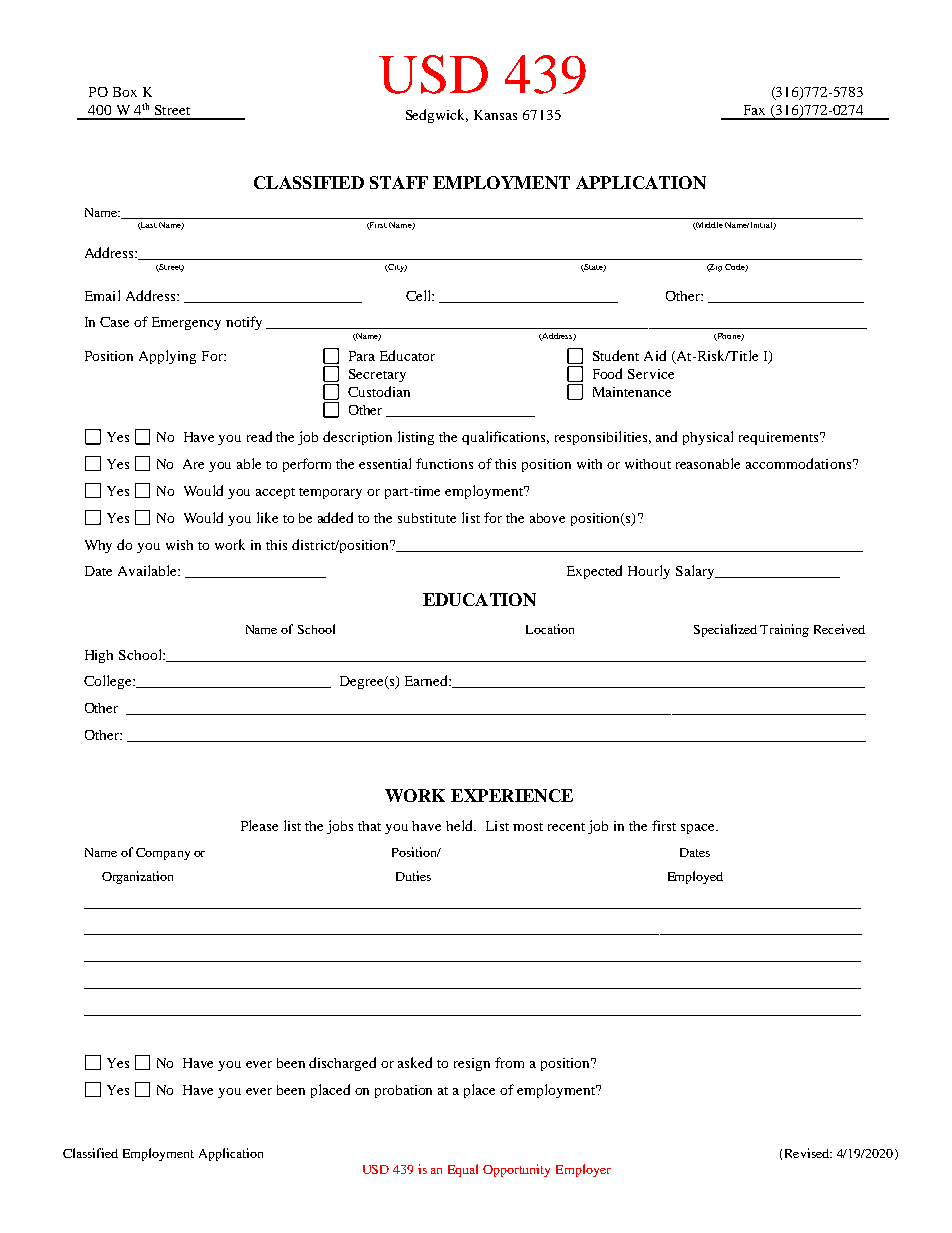 Image resolution: width=952 pixels, height=1233 pixels. What do you see at coordinates (413, 876) in the image?
I see `Duties` at bounding box center [413, 876].
